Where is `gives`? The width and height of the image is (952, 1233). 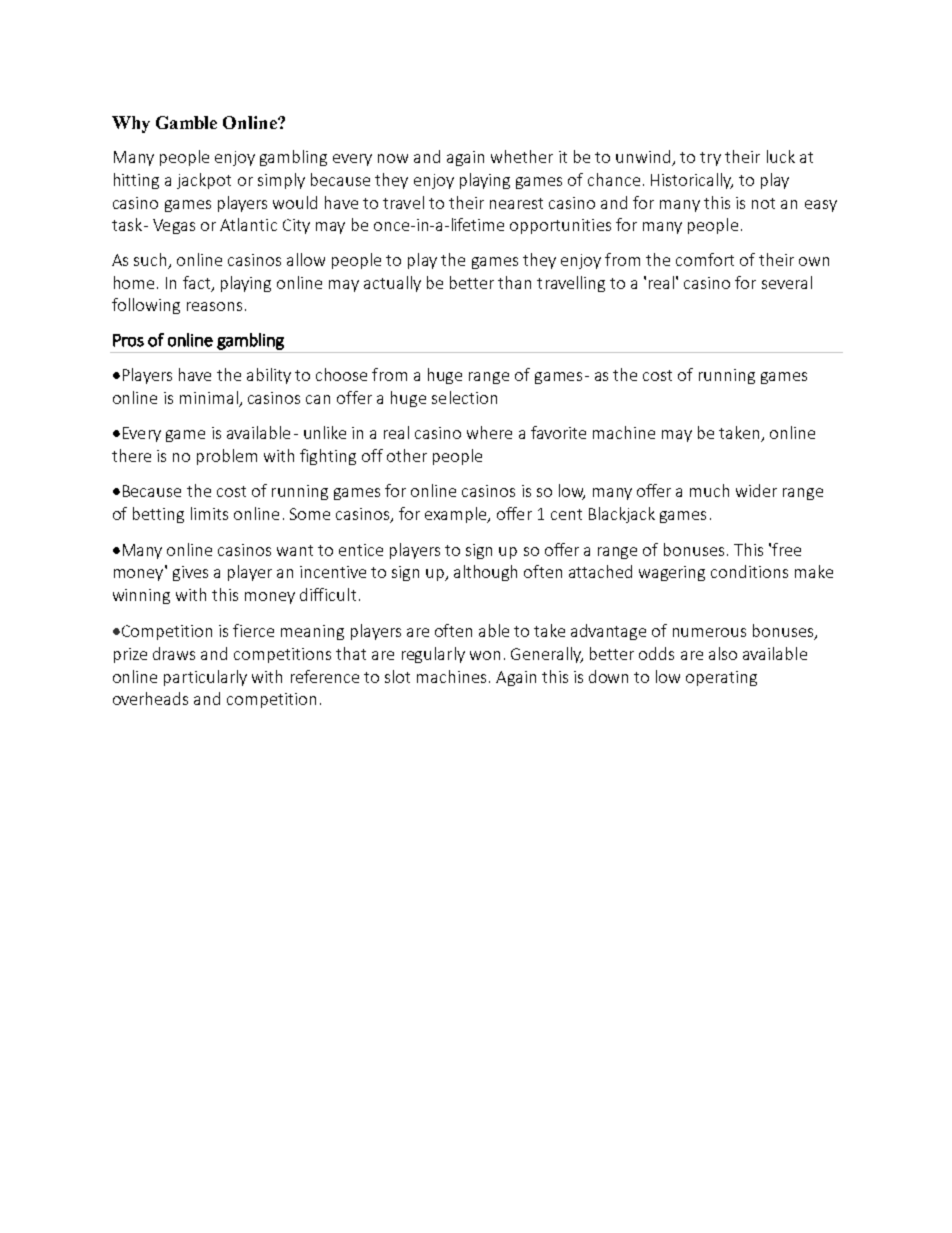
gives is located at coordinates (190, 573).
